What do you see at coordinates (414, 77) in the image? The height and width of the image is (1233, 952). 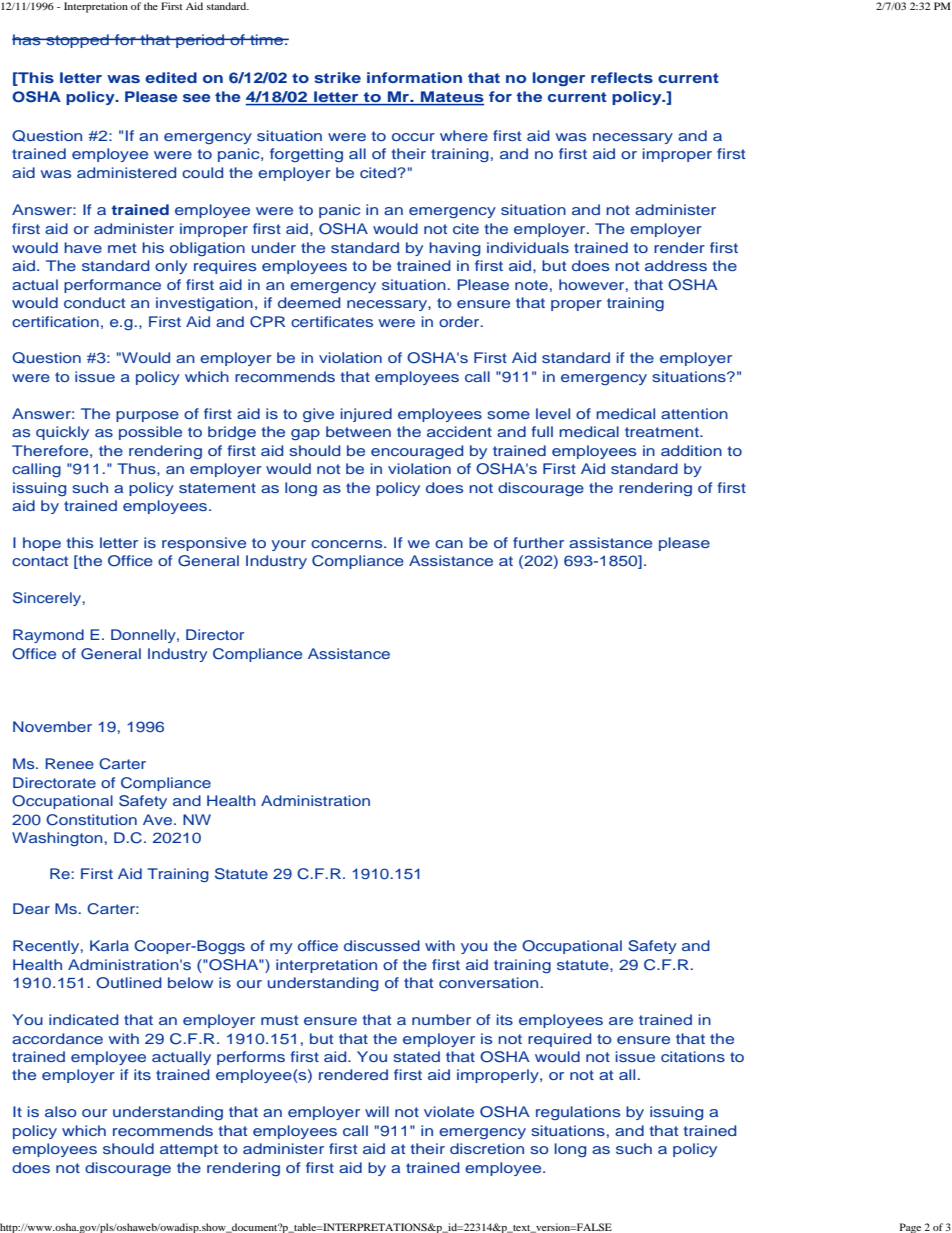 I see `information` at bounding box center [414, 77].
